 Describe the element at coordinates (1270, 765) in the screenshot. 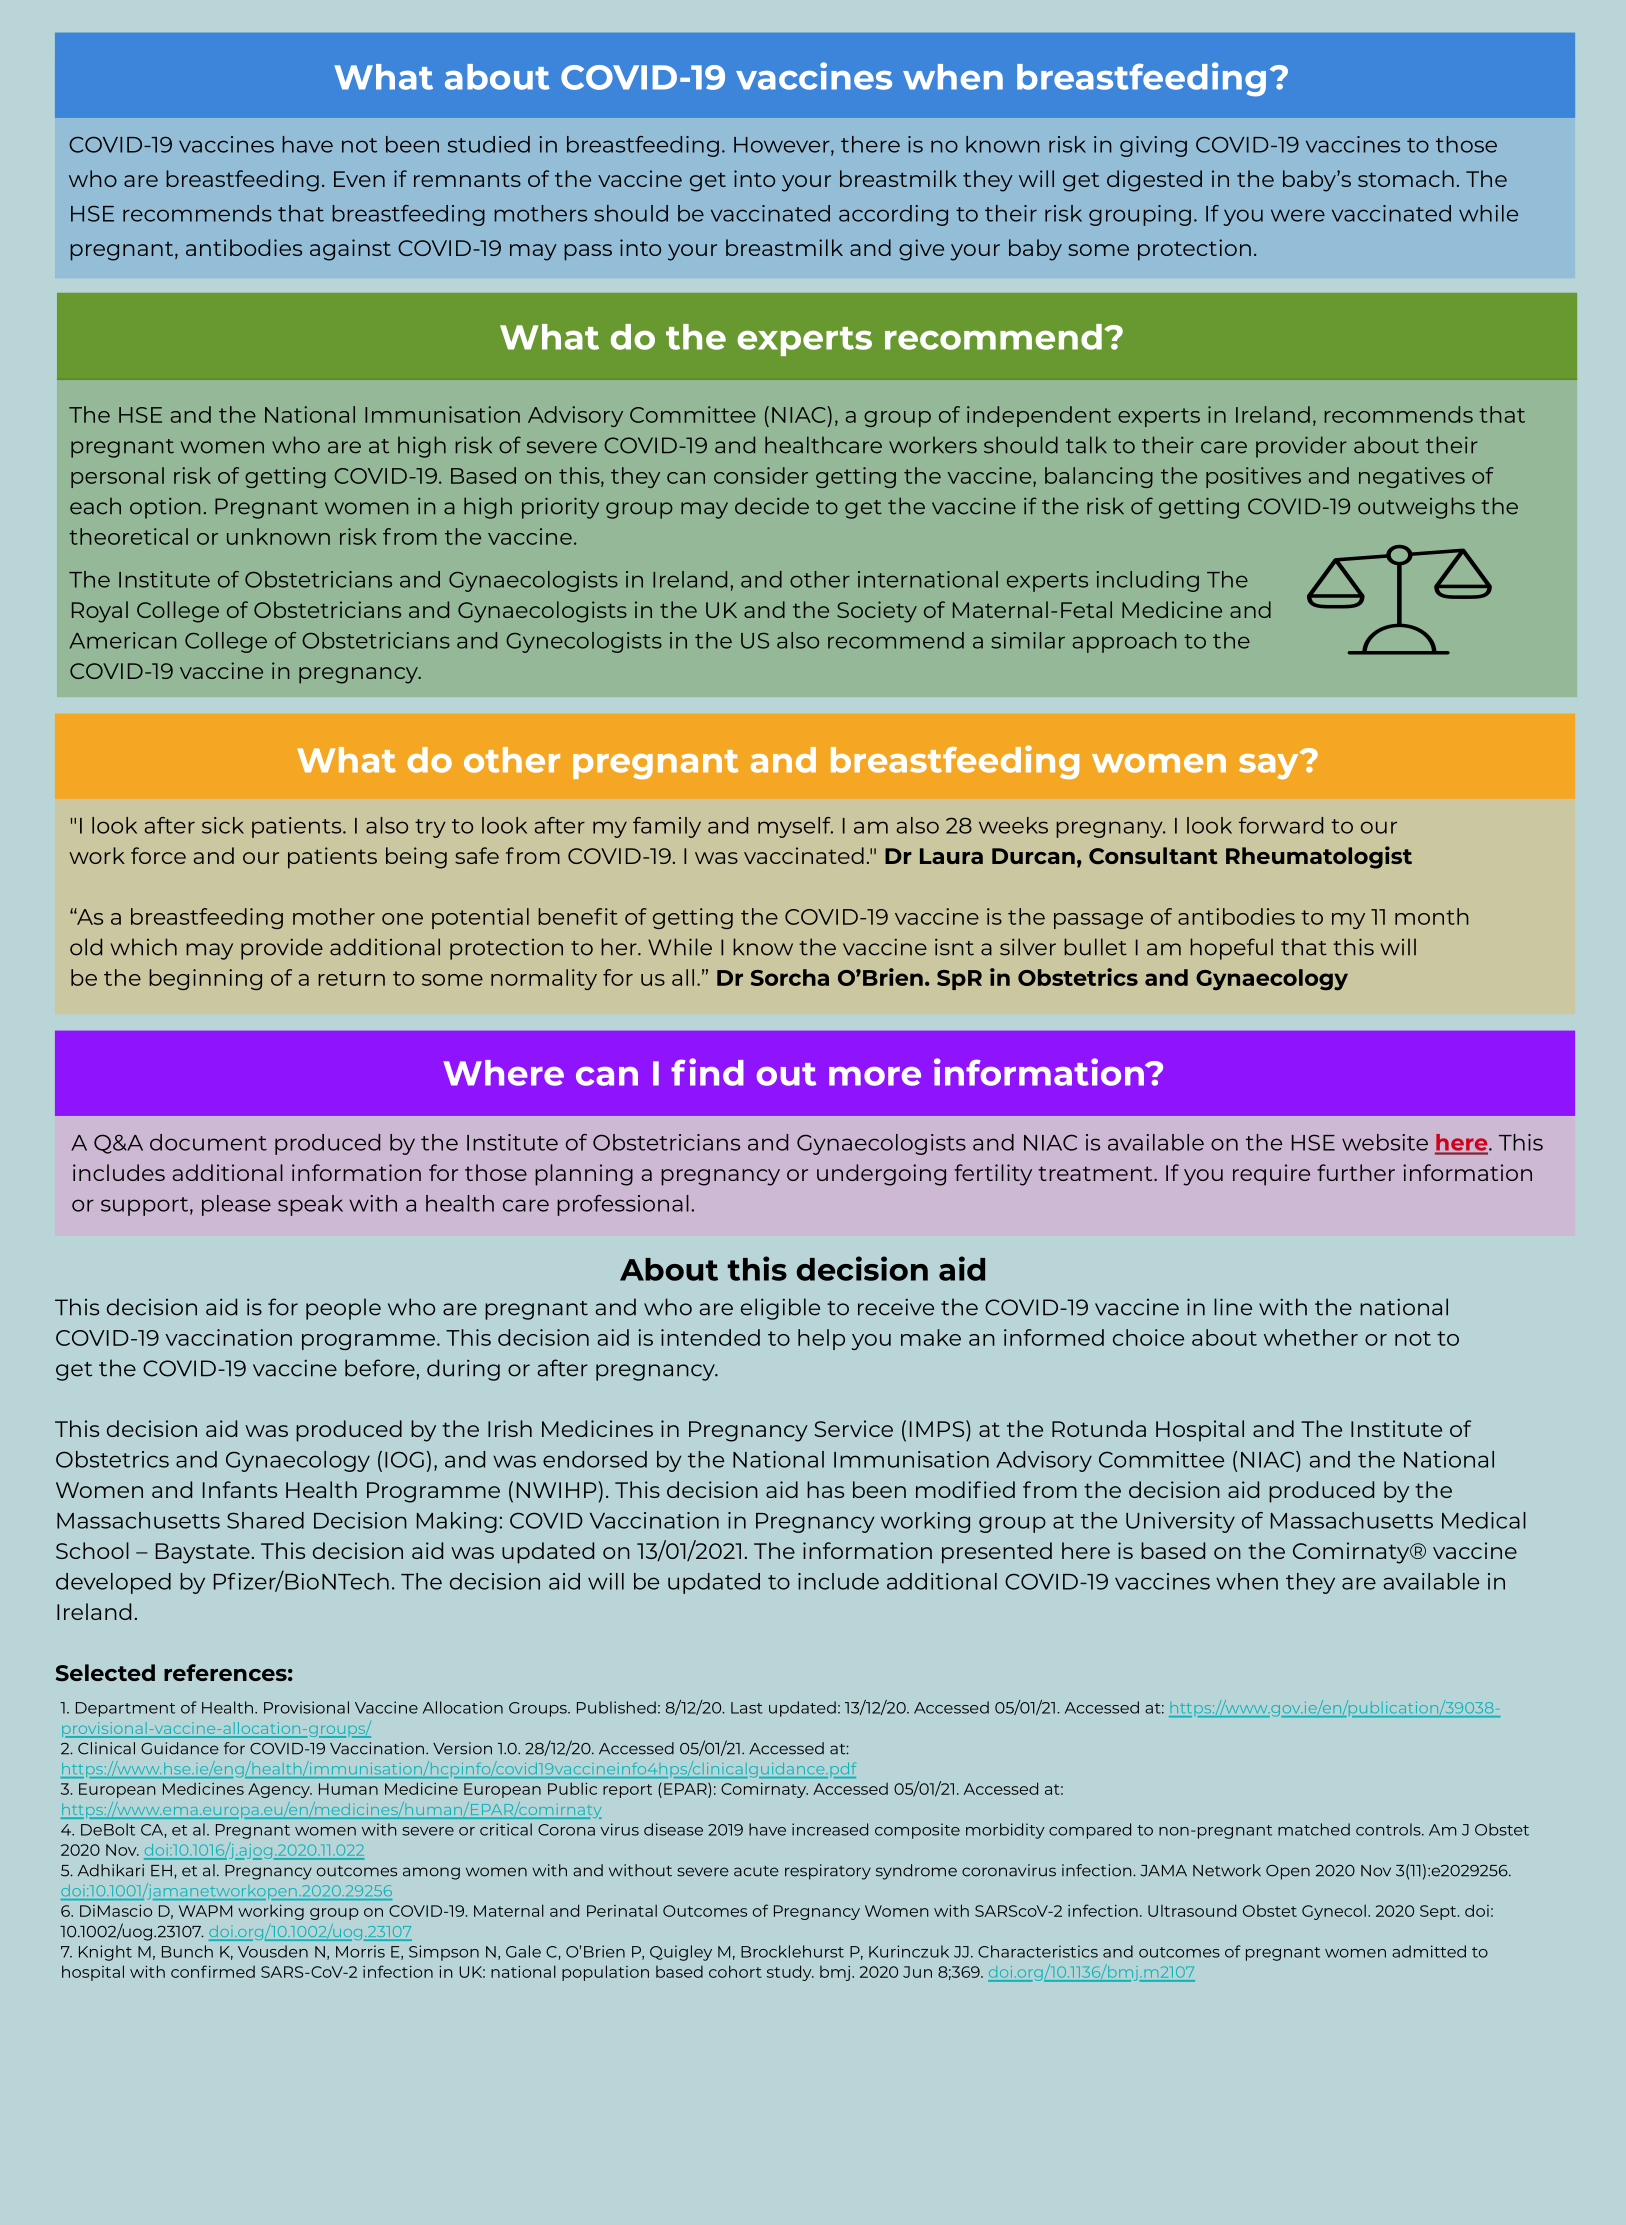

I see `say` at that location.
